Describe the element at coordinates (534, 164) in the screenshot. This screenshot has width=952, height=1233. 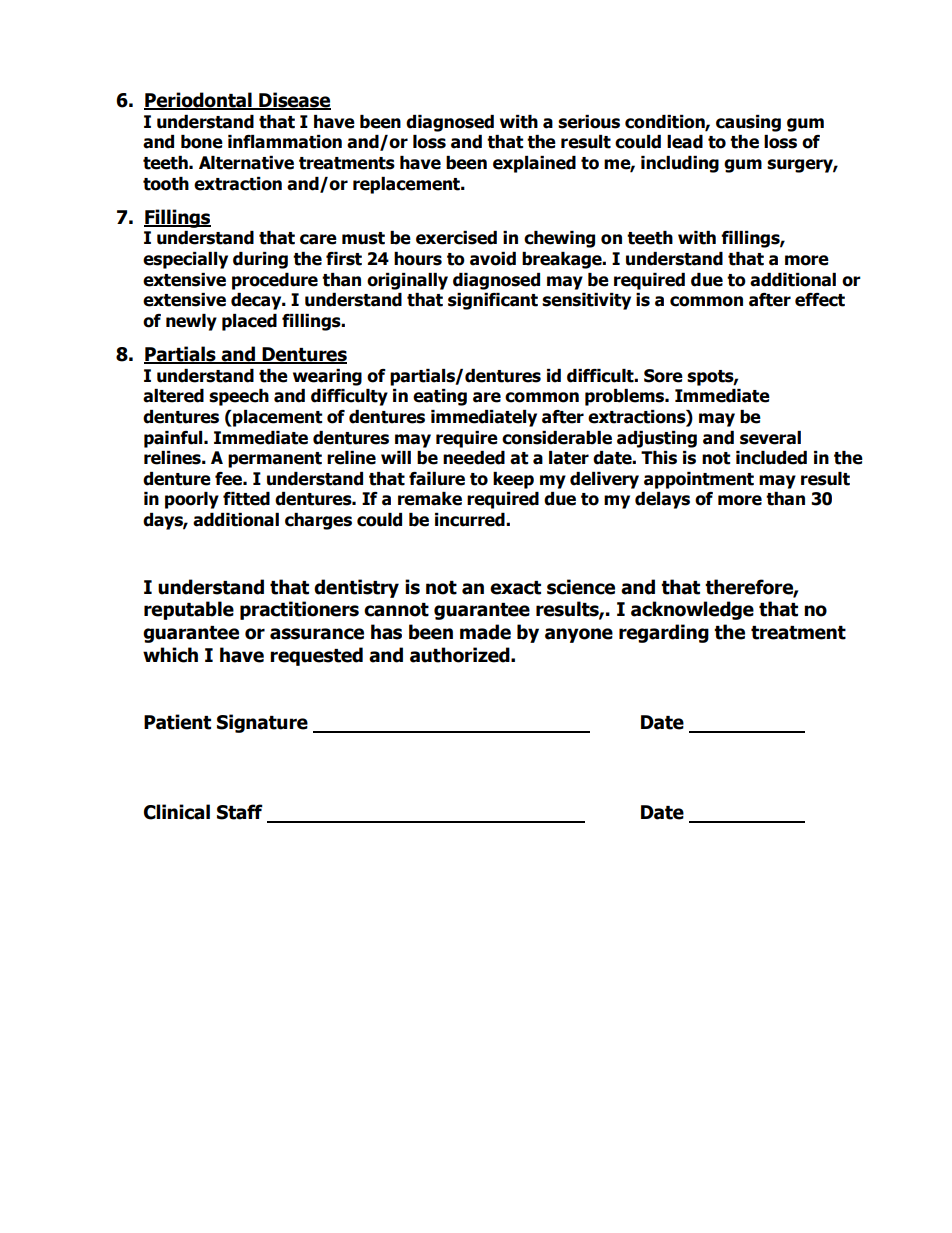
I see `explained` at that location.
